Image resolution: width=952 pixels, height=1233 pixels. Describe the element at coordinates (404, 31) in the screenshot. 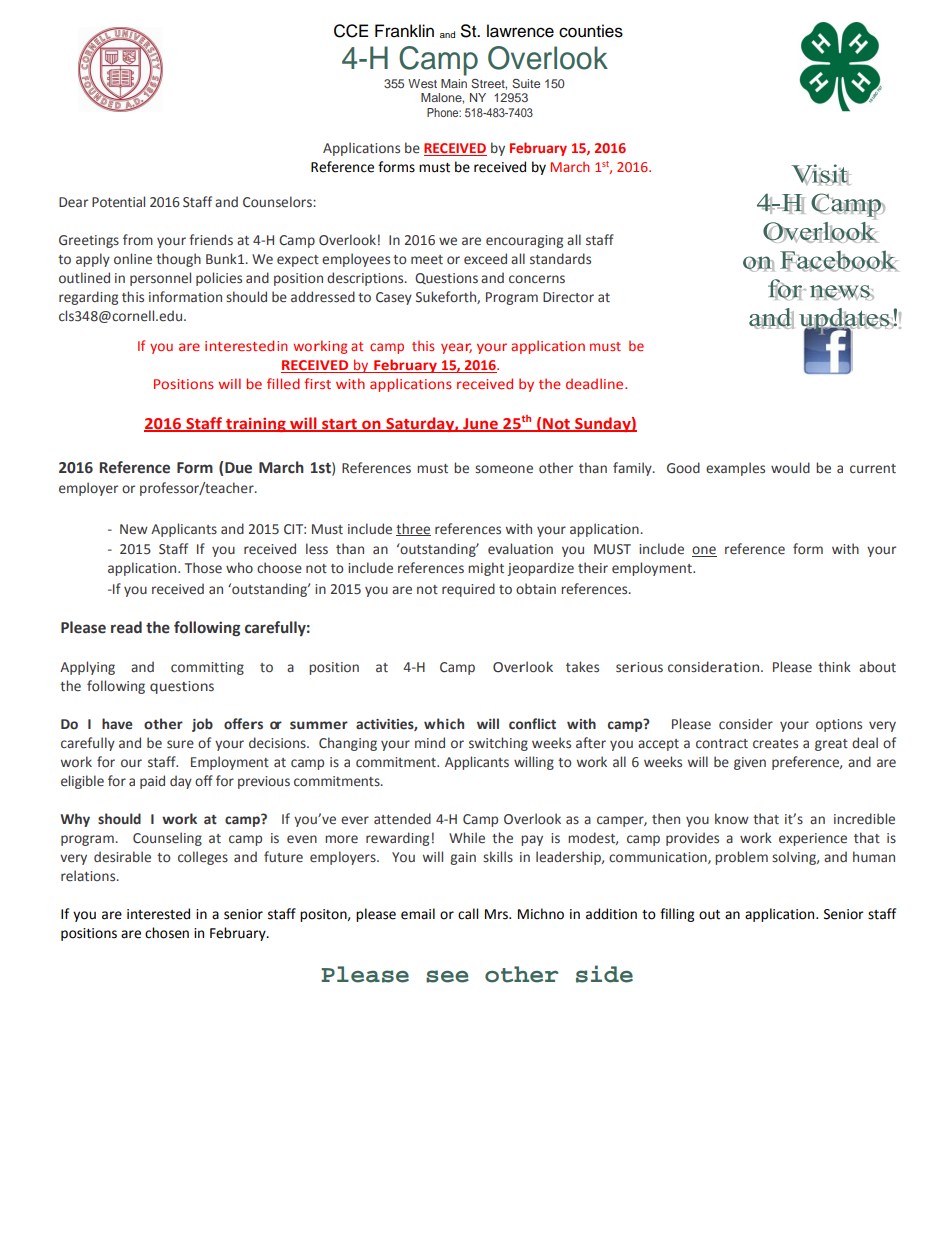

I see `Franklin` at that location.
